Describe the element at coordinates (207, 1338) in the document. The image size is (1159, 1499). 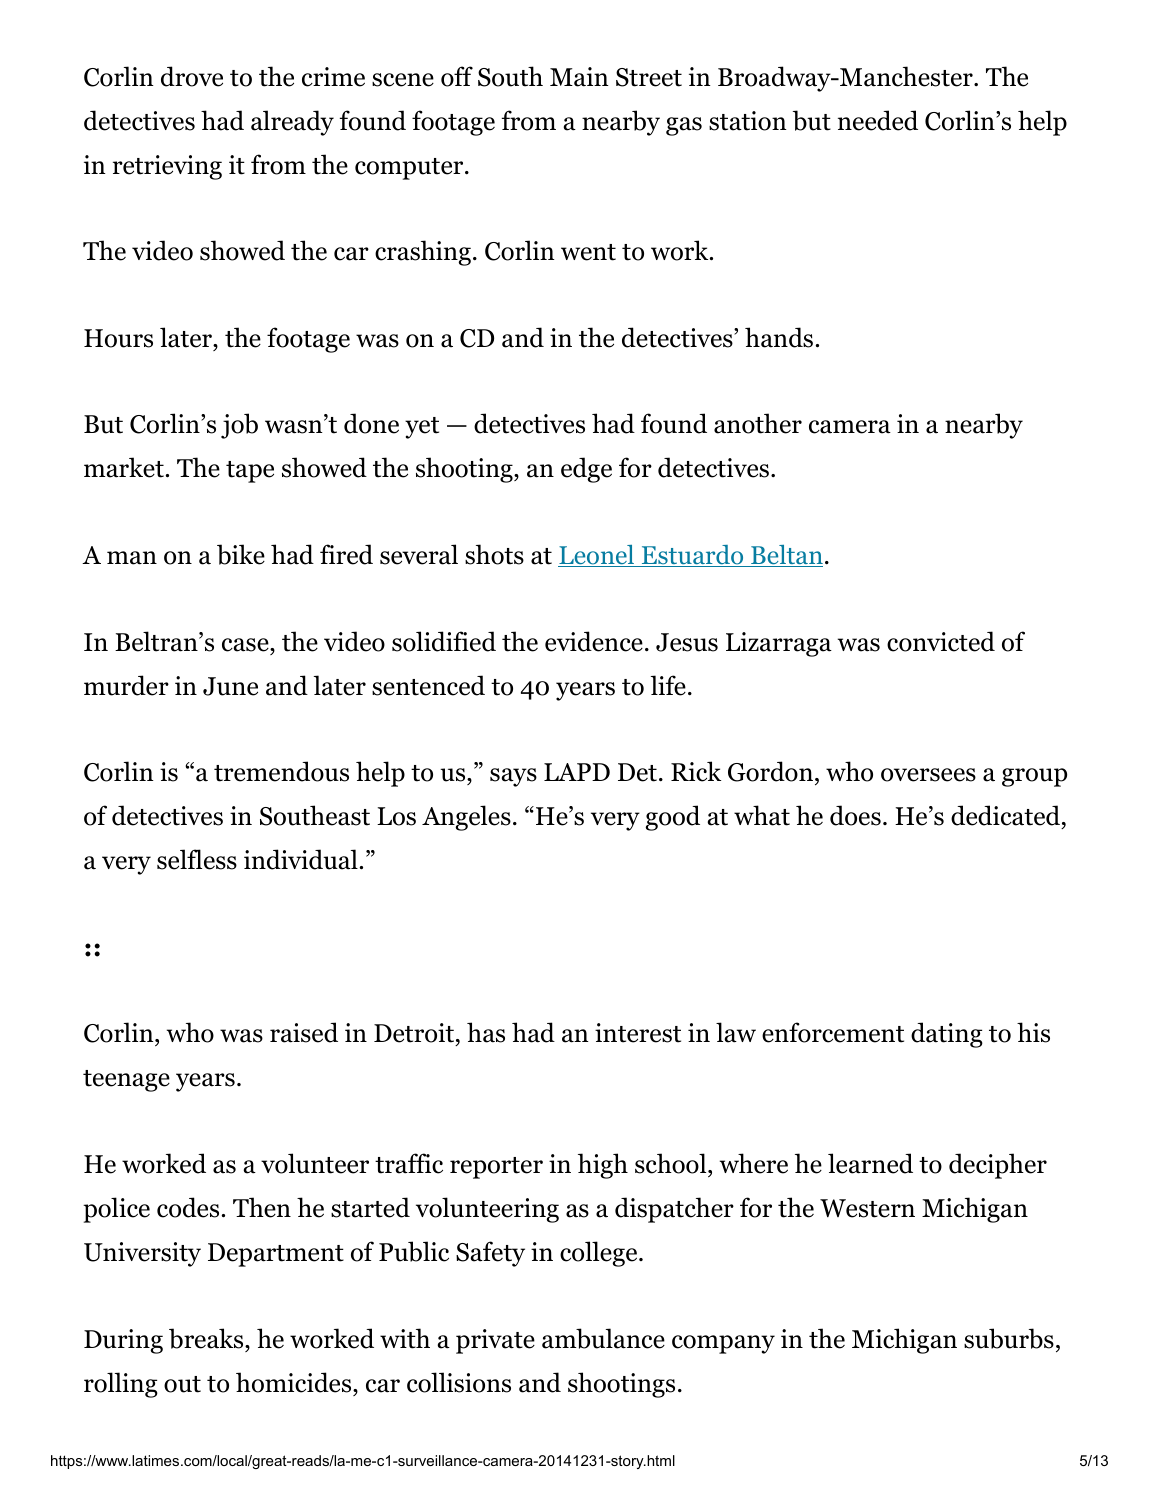
I see `breaks` at that location.
